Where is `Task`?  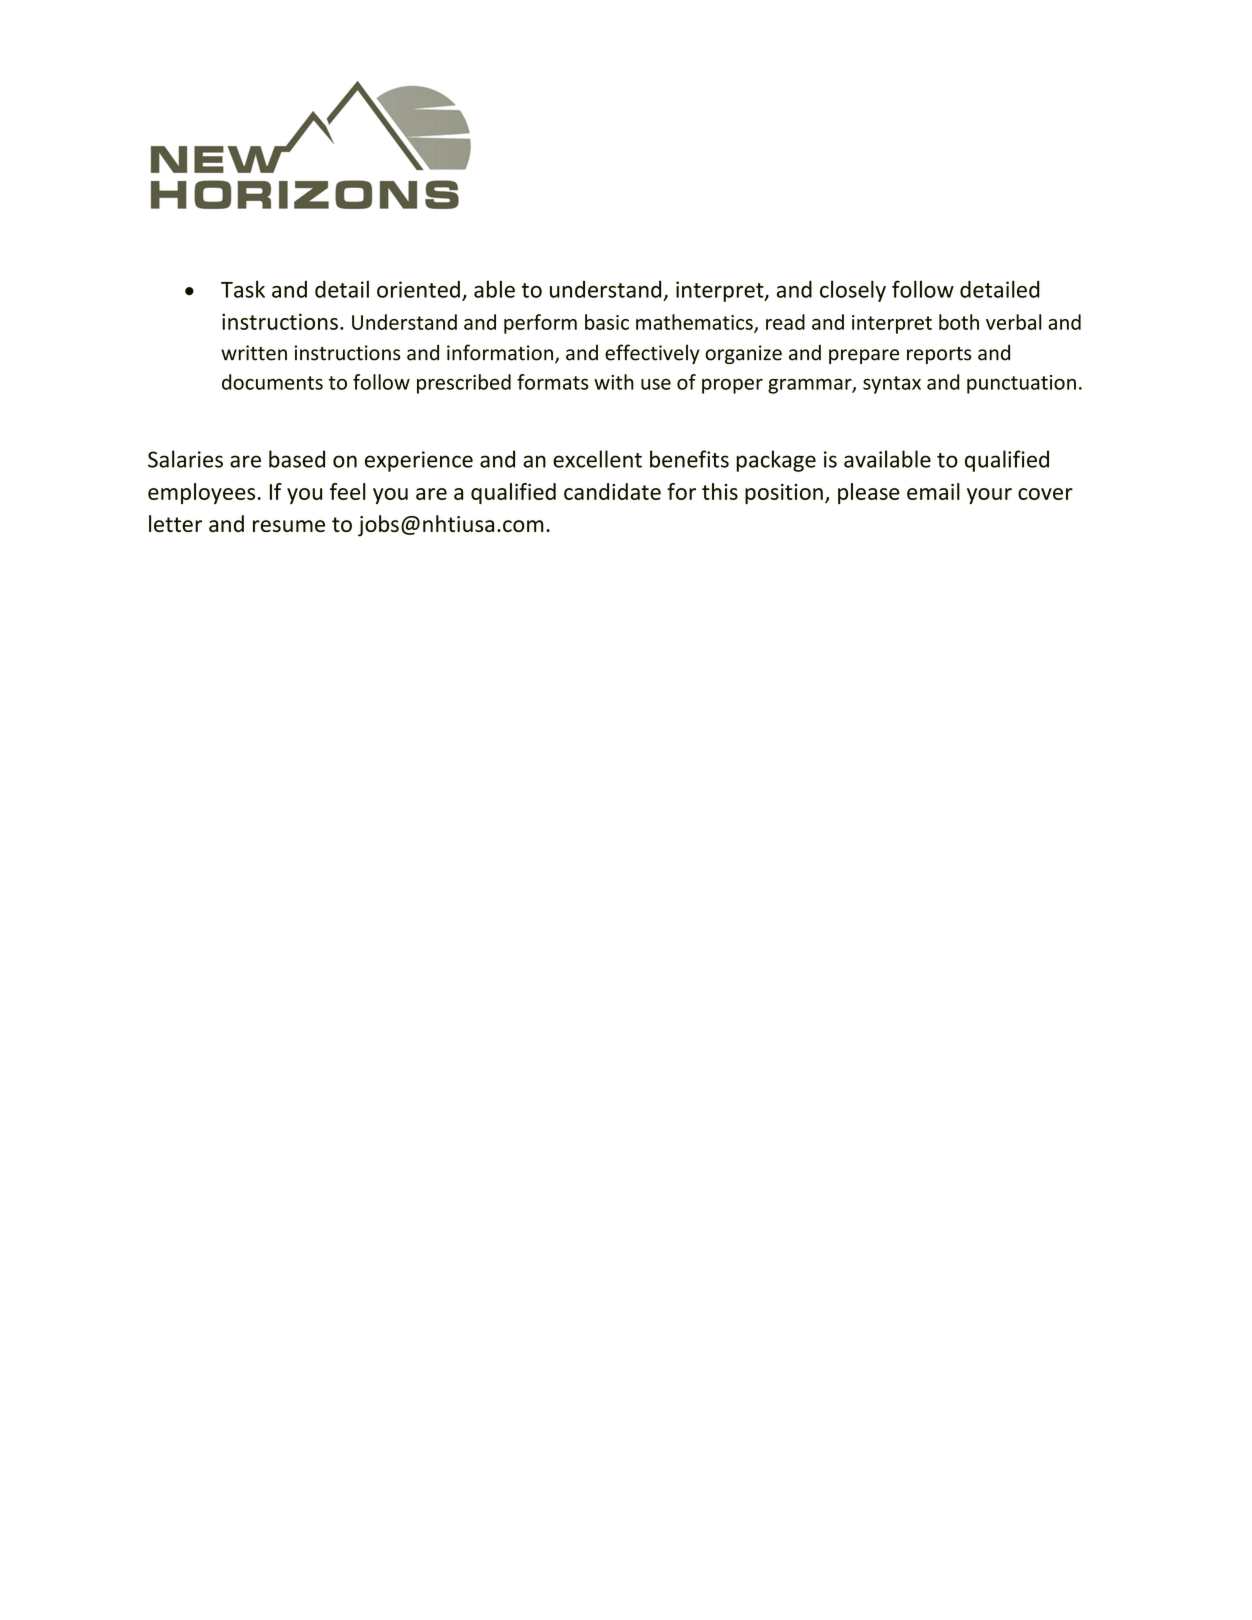 Task is located at coordinates (243, 289).
